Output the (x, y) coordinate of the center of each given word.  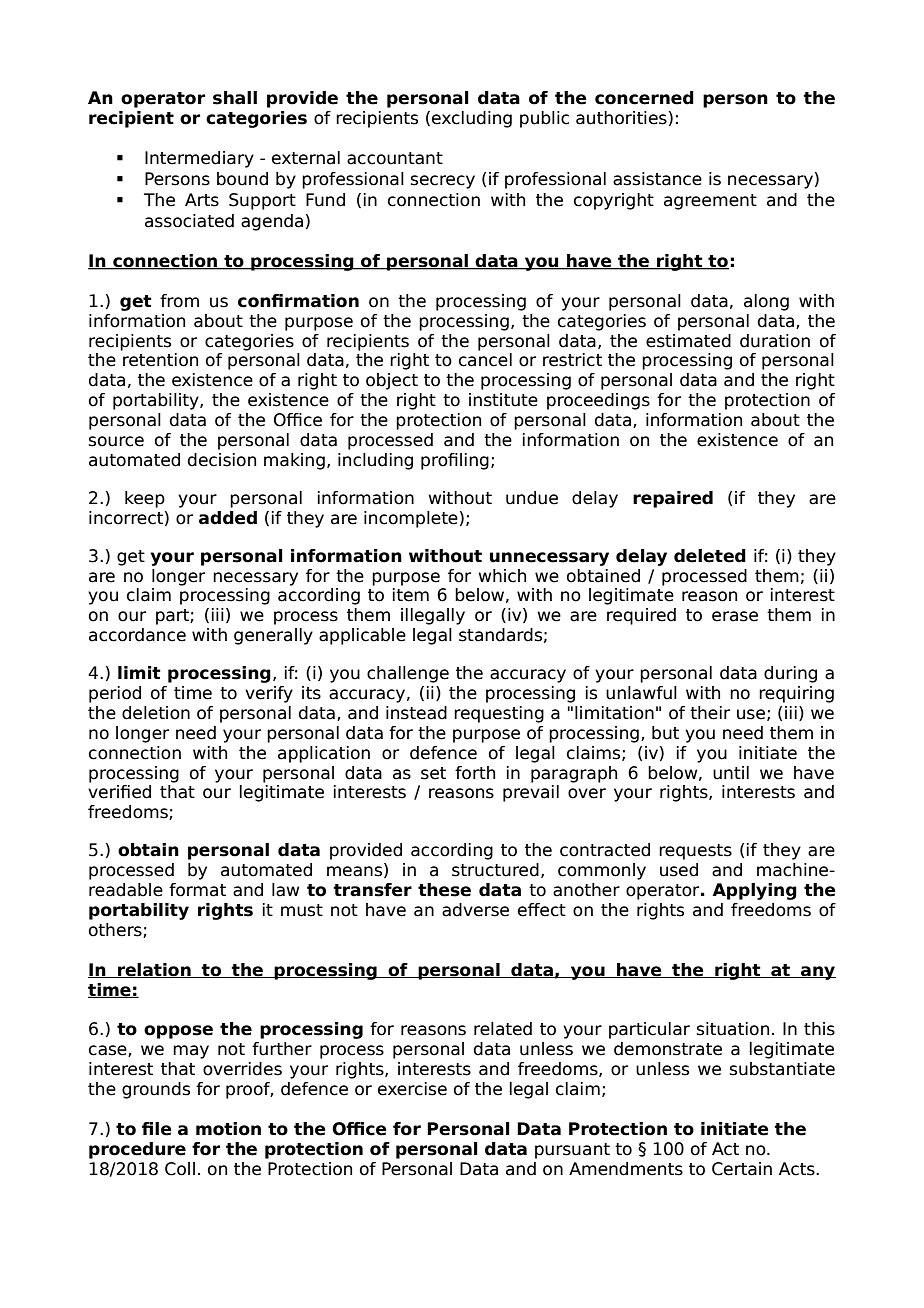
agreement (710, 202)
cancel (485, 360)
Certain (742, 1169)
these (444, 890)
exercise (412, 1089)
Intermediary (199, 159)
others (116, 930)
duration (775, 341)
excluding (472, 119)
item (411, 595)
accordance (137, 635)
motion (228, 1129)
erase (735, 616)
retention (160, 360)
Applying (754, 891)
